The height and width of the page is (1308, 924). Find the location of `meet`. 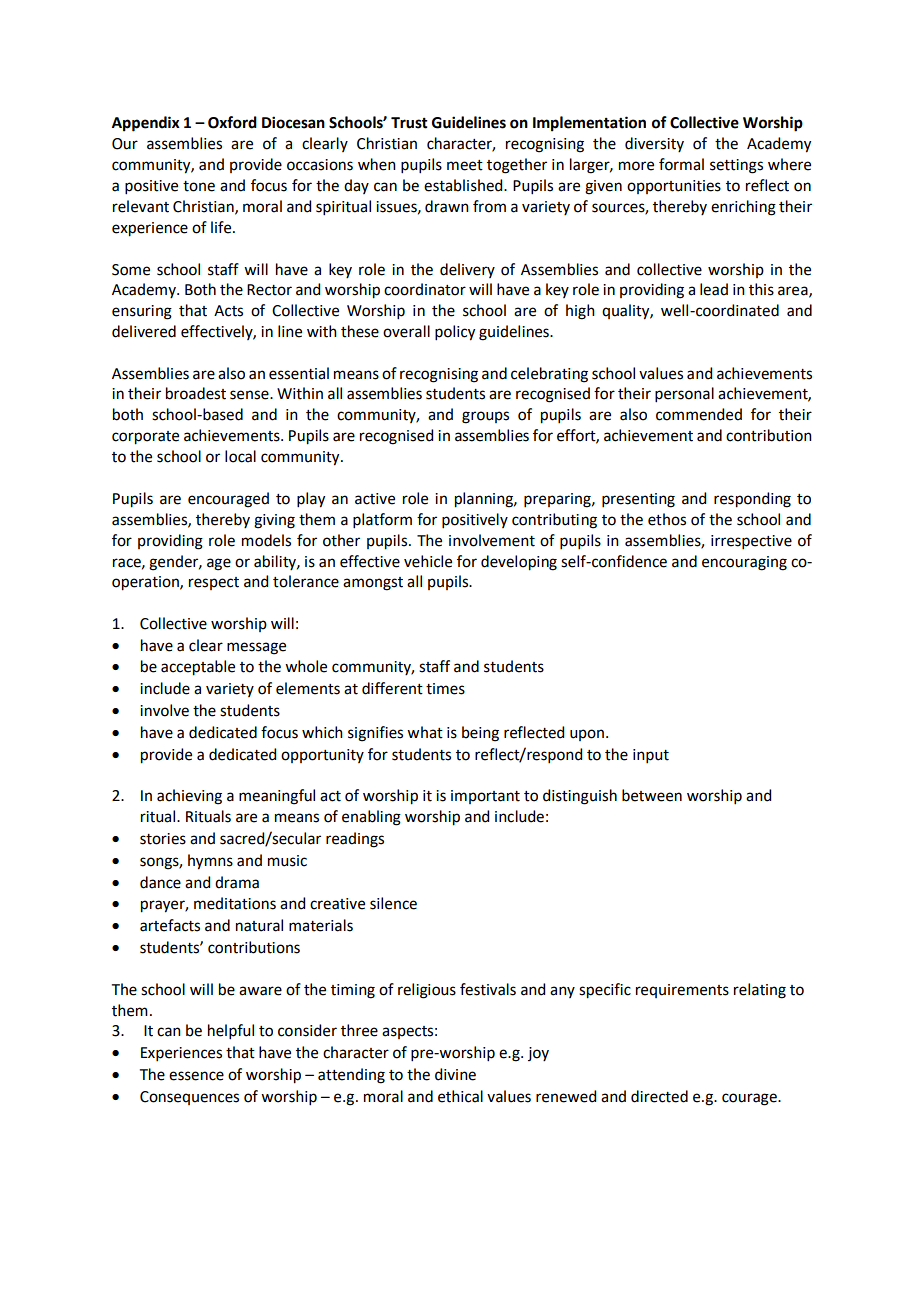

meet is located at coordinates (465, 165).
